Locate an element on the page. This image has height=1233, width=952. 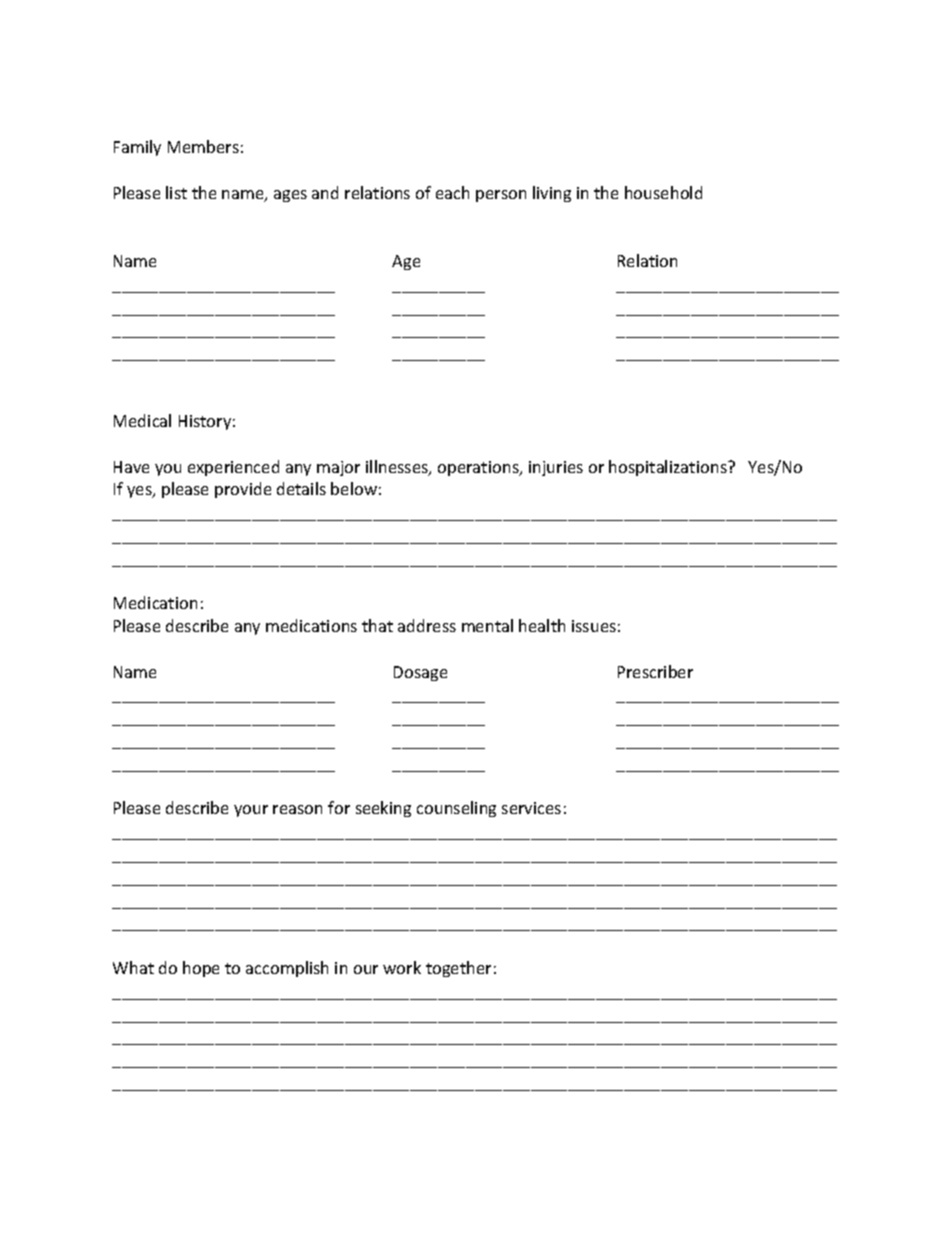
hope is located at coordinates (201, 969).
